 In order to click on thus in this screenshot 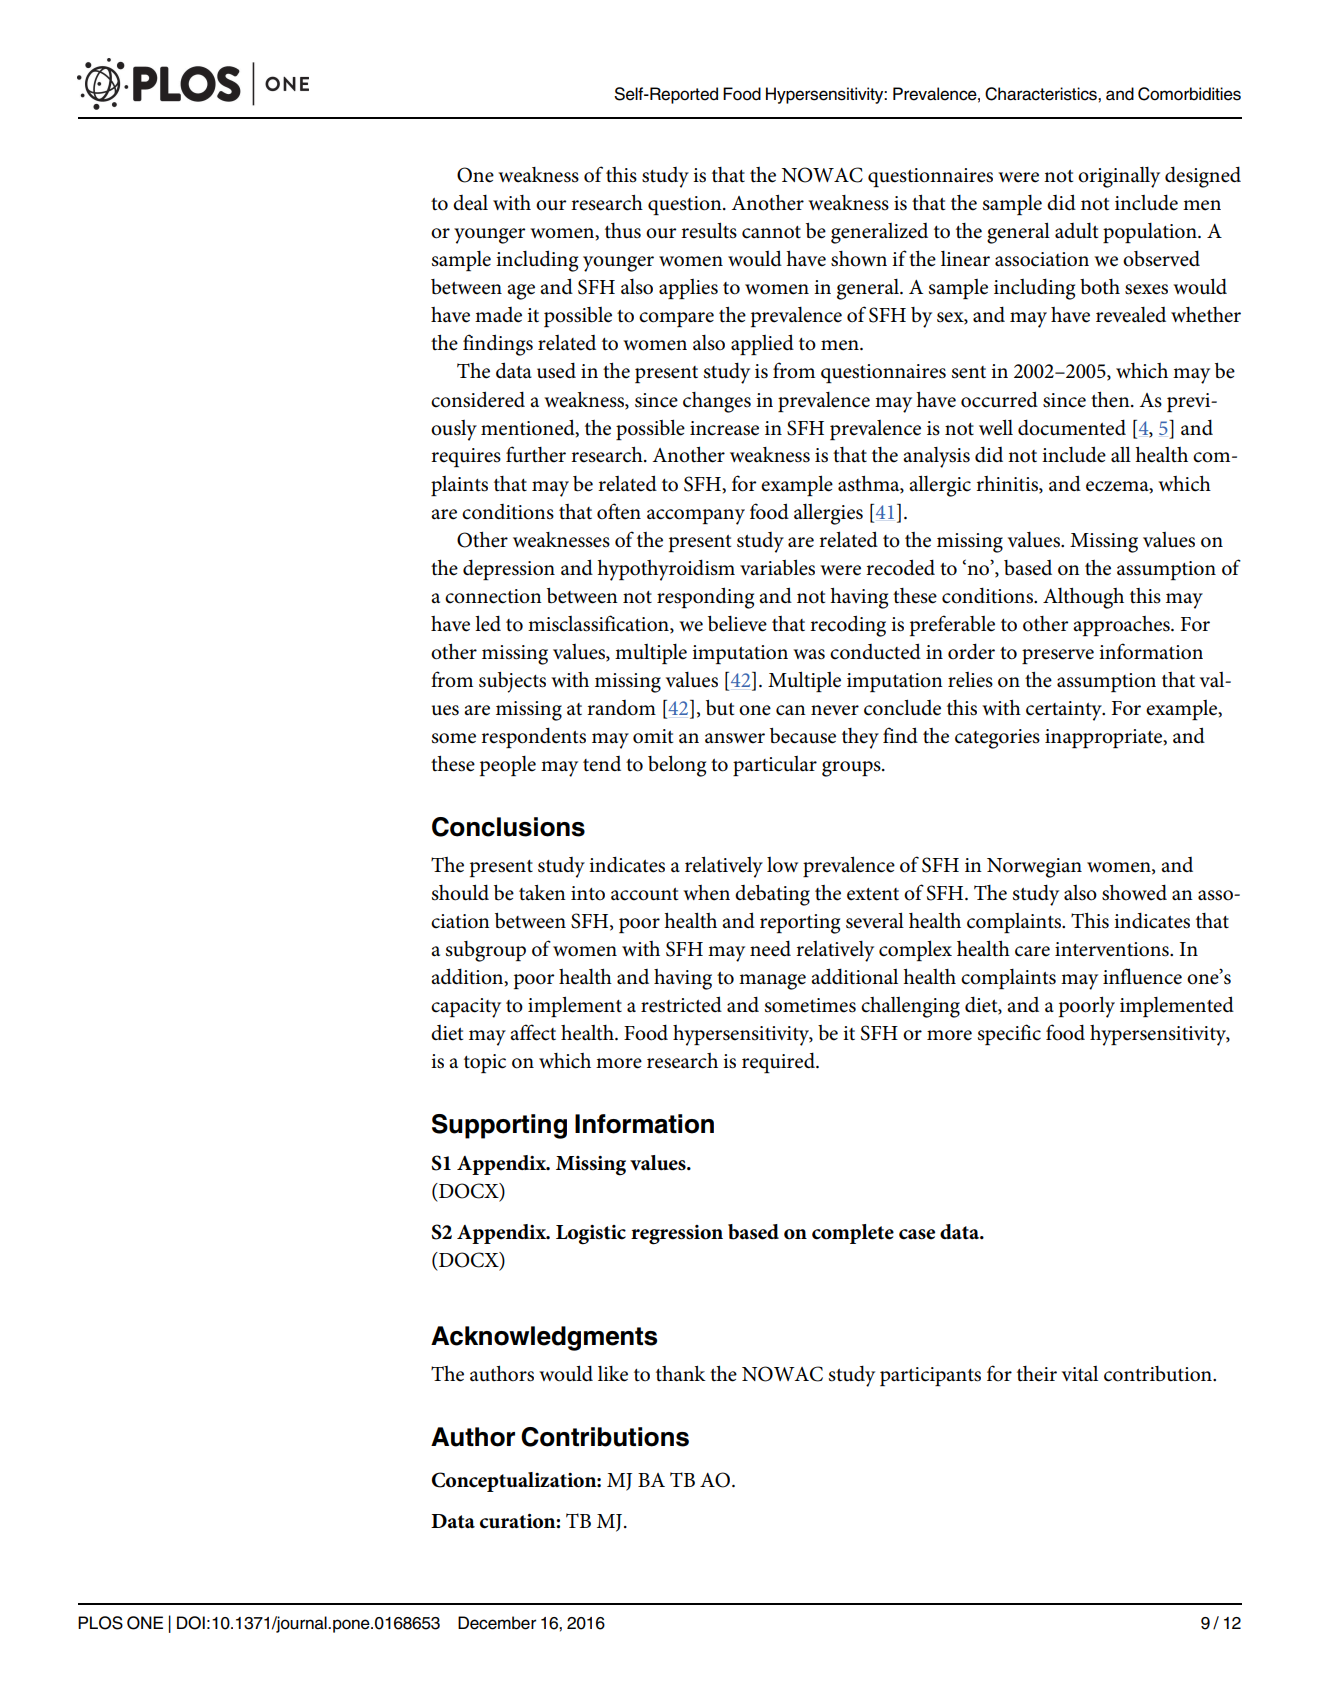, I will do `click(623, 231)`.
